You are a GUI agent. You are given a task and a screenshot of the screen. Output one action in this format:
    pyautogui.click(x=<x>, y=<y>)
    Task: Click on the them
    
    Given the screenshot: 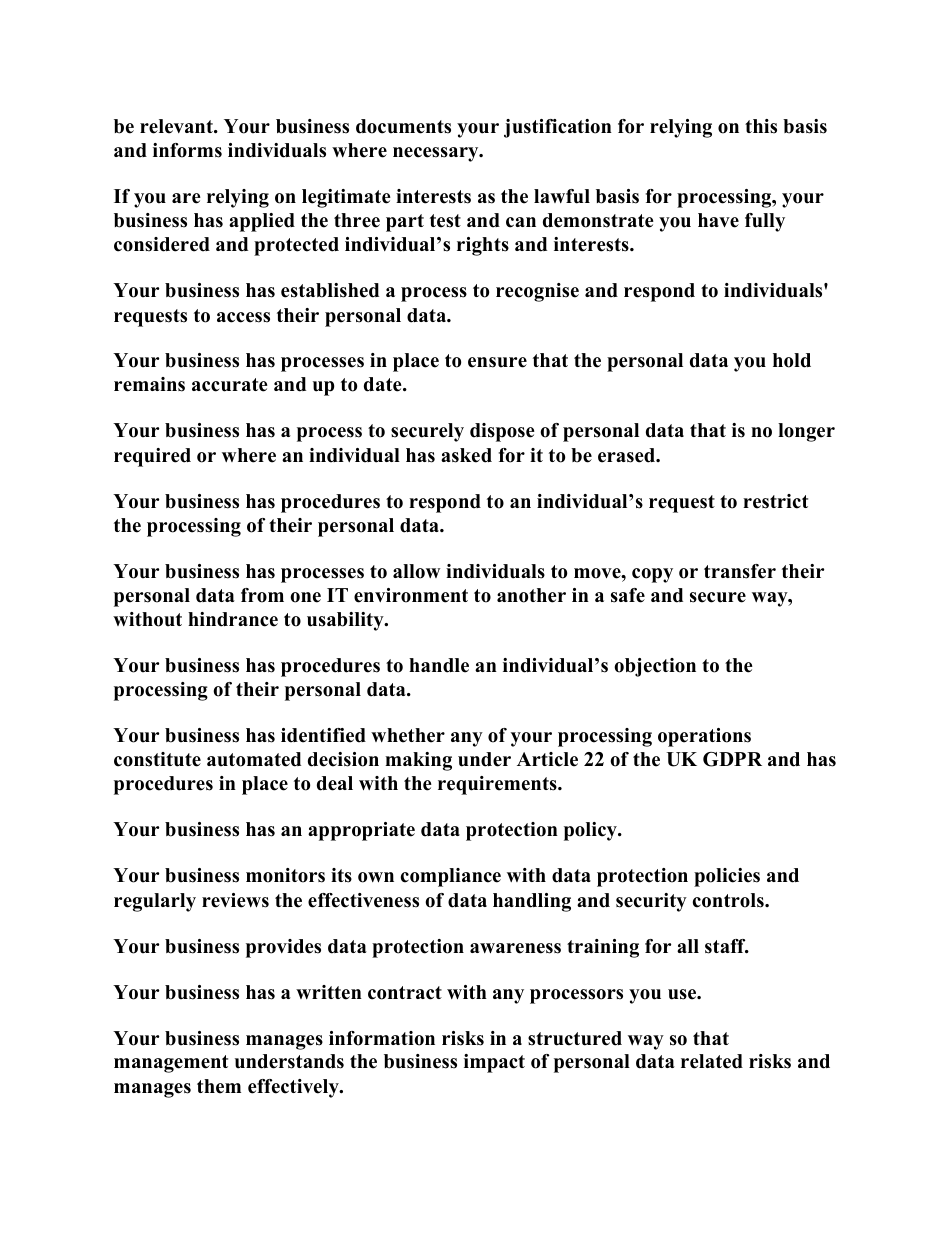 What is the action you would take?
    pyautogui.click(x=219, y=1086)
